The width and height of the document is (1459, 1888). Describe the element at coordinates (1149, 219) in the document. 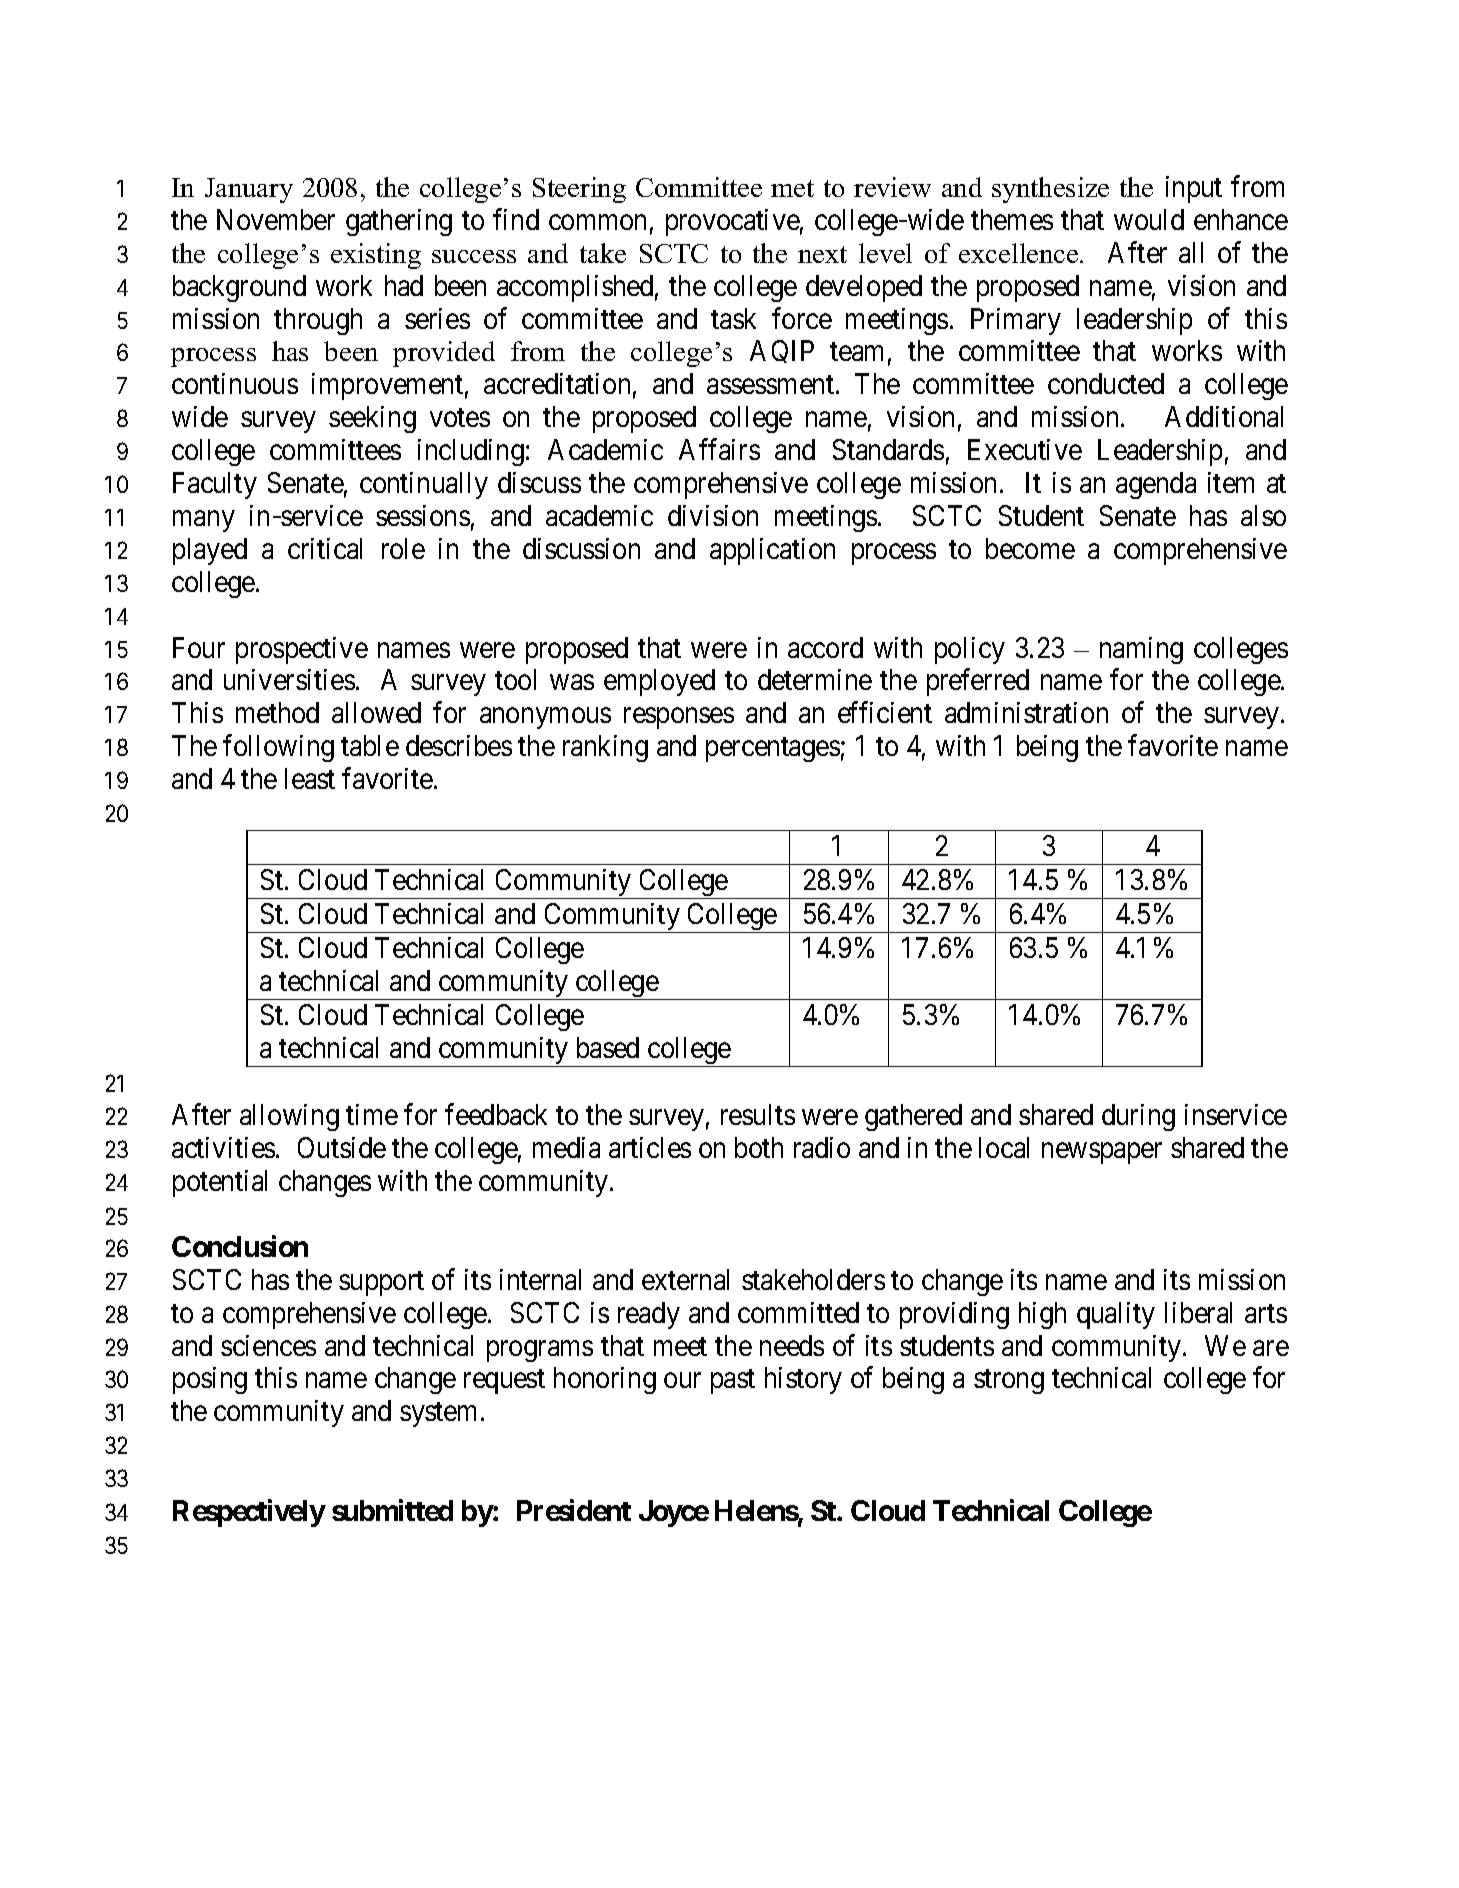

I see `would` at that location.
